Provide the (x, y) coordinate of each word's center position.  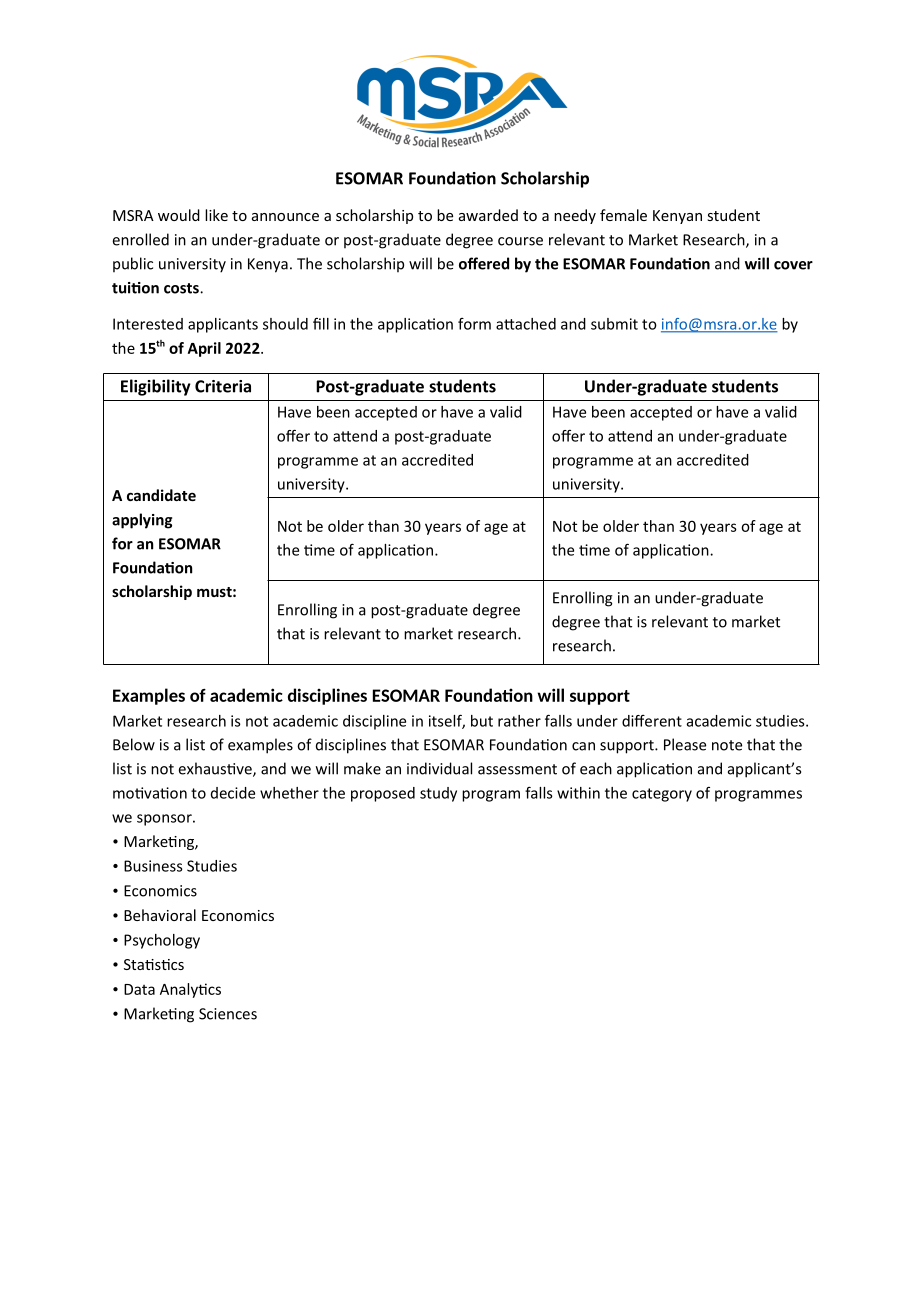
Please (685, 744)
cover (793, 265)
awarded (488, 215)
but (482, 721)
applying (142, 521)
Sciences (228, 1014)
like (216, 215)
